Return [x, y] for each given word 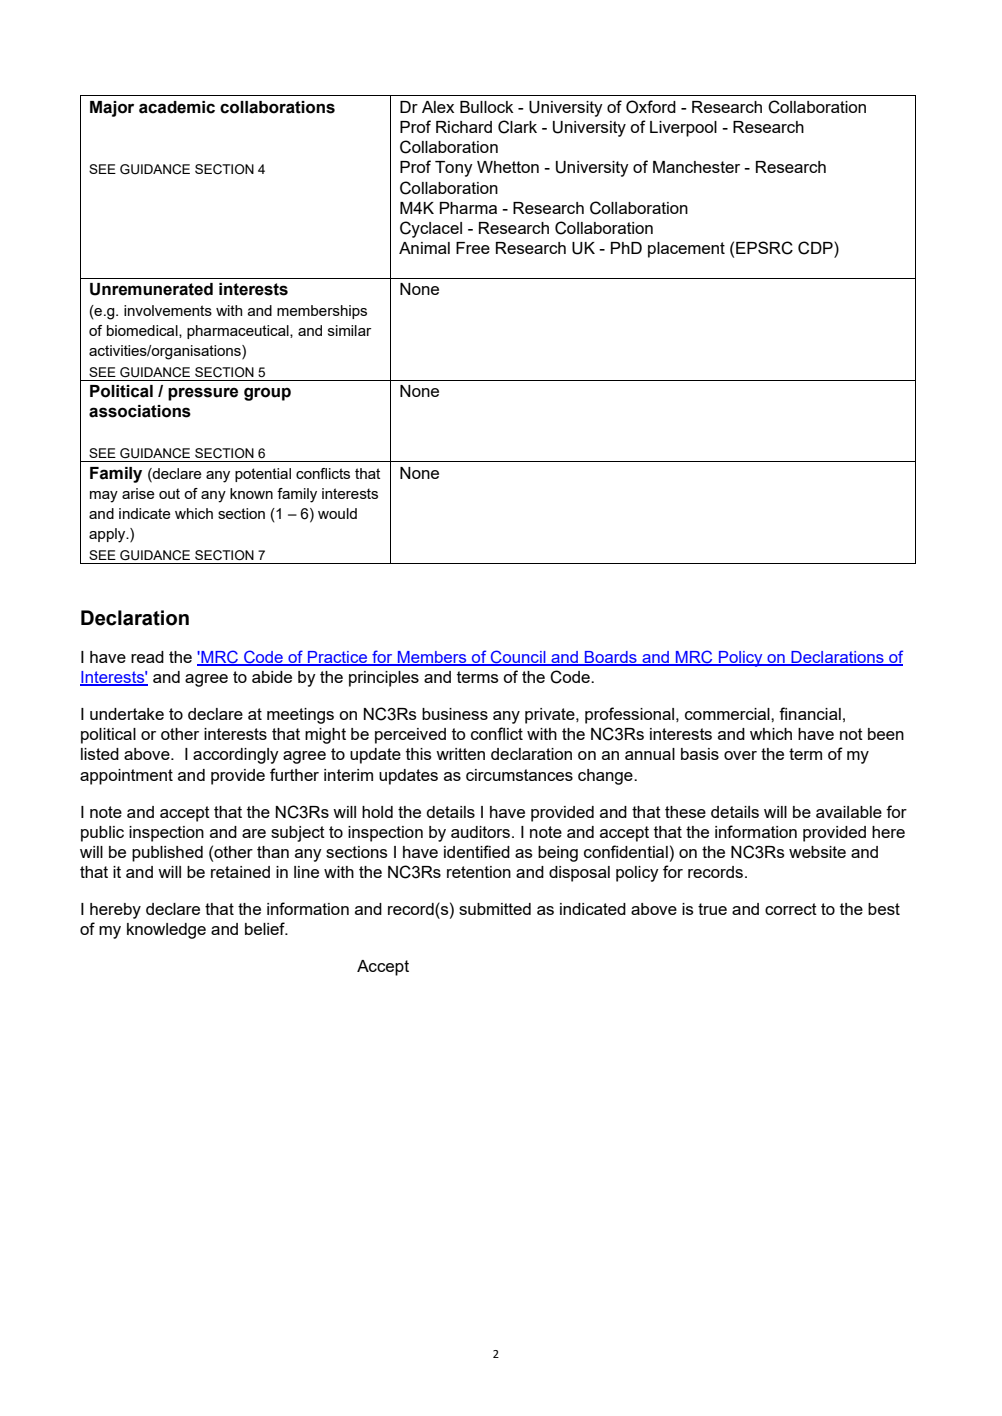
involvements [168, 310]
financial [810, 713]
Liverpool [683, 129]
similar [349, 330]
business [455, 714]
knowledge [166, 931]
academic [177, 107]
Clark [517, 127]
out [169, 493]
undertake [127, 714]
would [337, 513]
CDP [816, 248]
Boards [611, 658]
